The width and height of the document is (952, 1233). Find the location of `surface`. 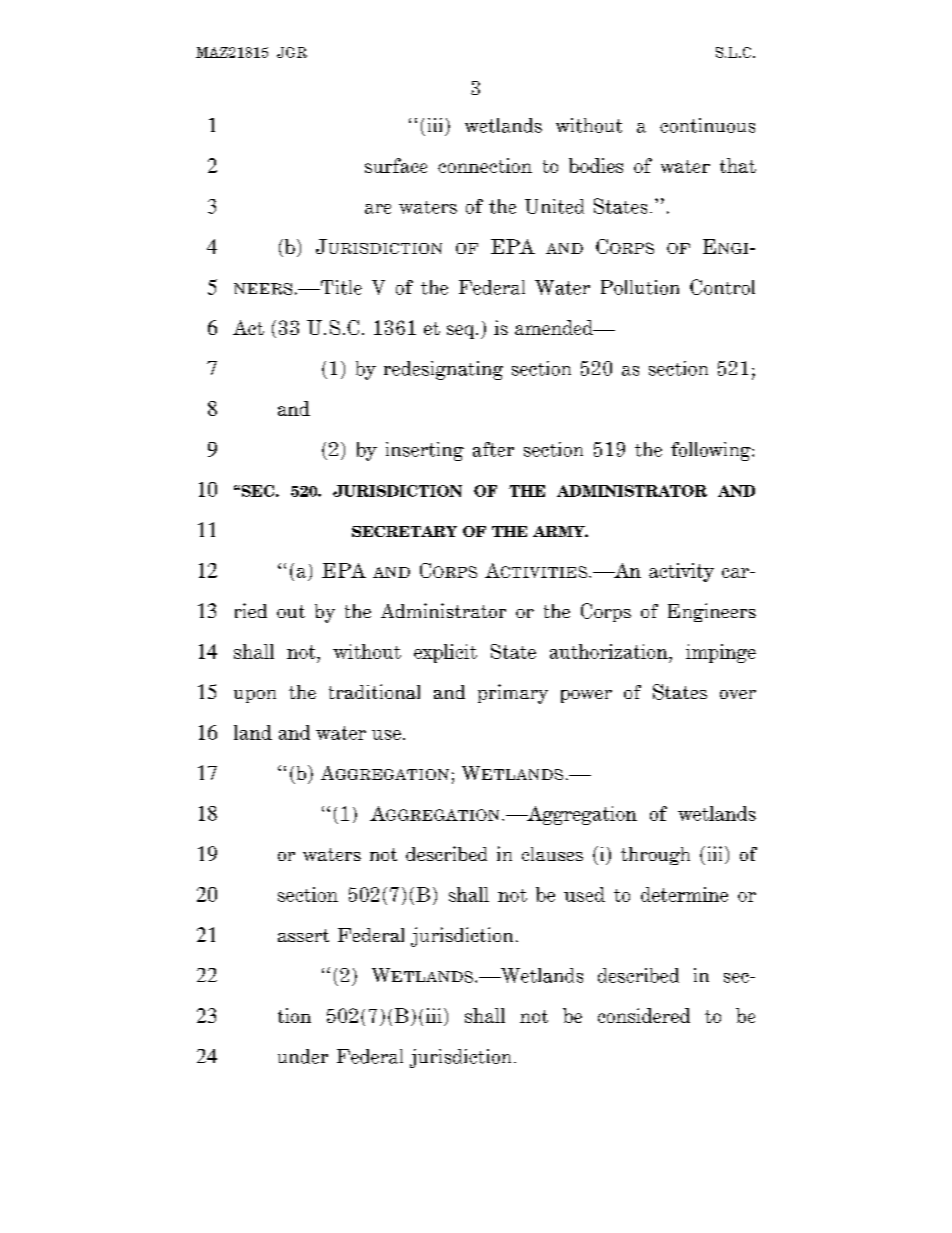

surface is located at coordinates (396, 165).
